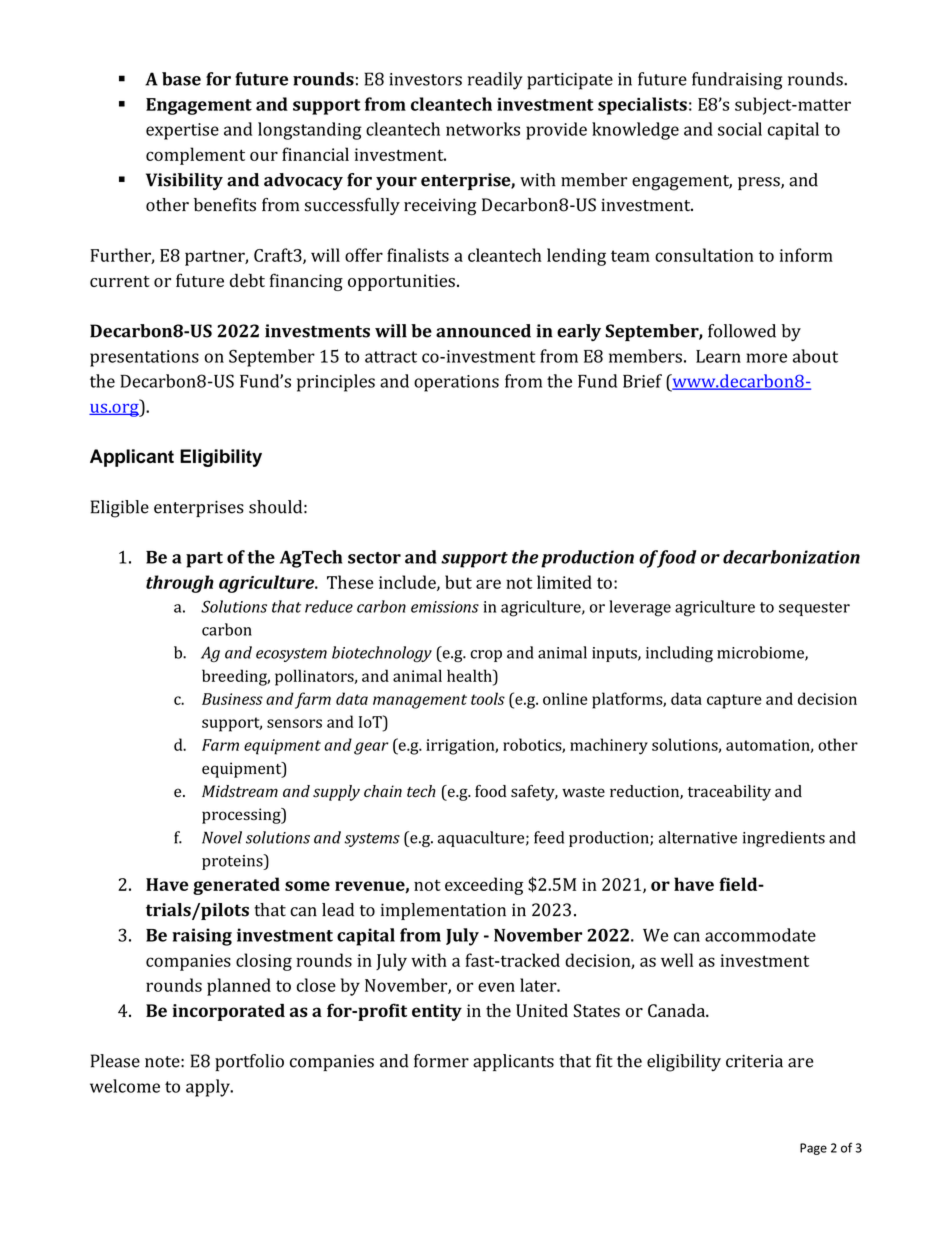  What do you see at coordinates (754, 1061) in the screenshot?
I see `criteria` at bounding box center [754, 1061].
